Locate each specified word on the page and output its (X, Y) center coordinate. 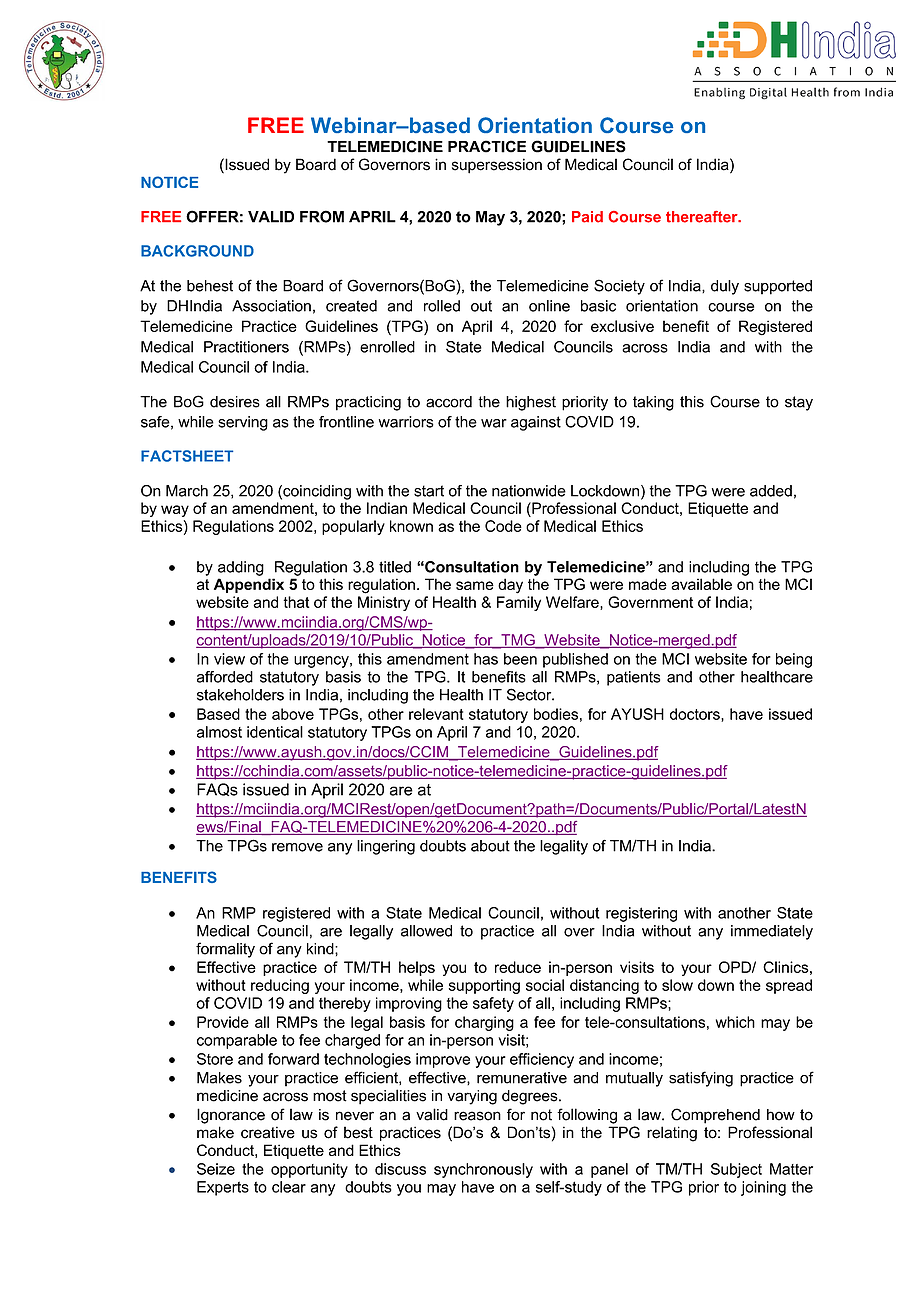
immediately (772, 932)
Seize (216, 1169)
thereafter (703, 217)
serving (243, 423)
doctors (696, 715)
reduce (518, 967)
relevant (436, 714)
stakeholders (240, 695)
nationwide (529, 491)
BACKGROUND (197, 251)
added (771, 491)
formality (225, 950)
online (549, 306)
